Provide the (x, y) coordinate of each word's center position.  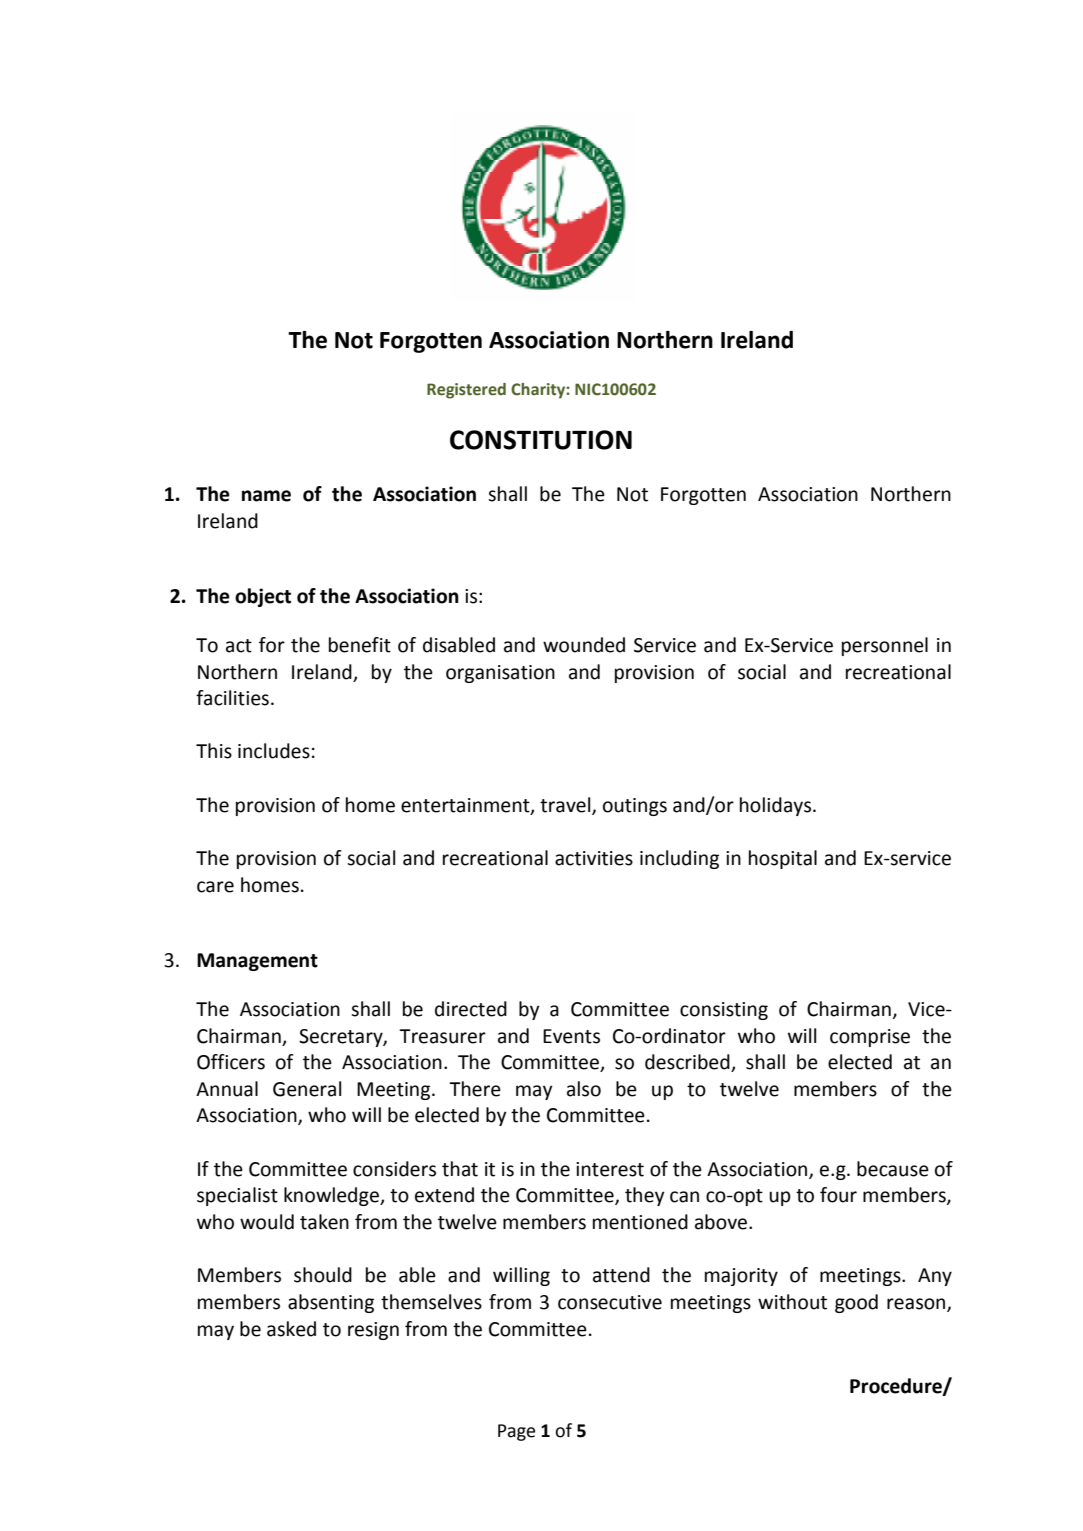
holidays (775, 806)
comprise (870, 1038)
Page (516, 1432)
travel (566, 805)
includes (274, 751)
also (584, 1089)
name (266, 496)
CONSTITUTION (541, 440)
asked (291, 1329)
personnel (885, 646)
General (307, 1089)
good (856, 1303)
